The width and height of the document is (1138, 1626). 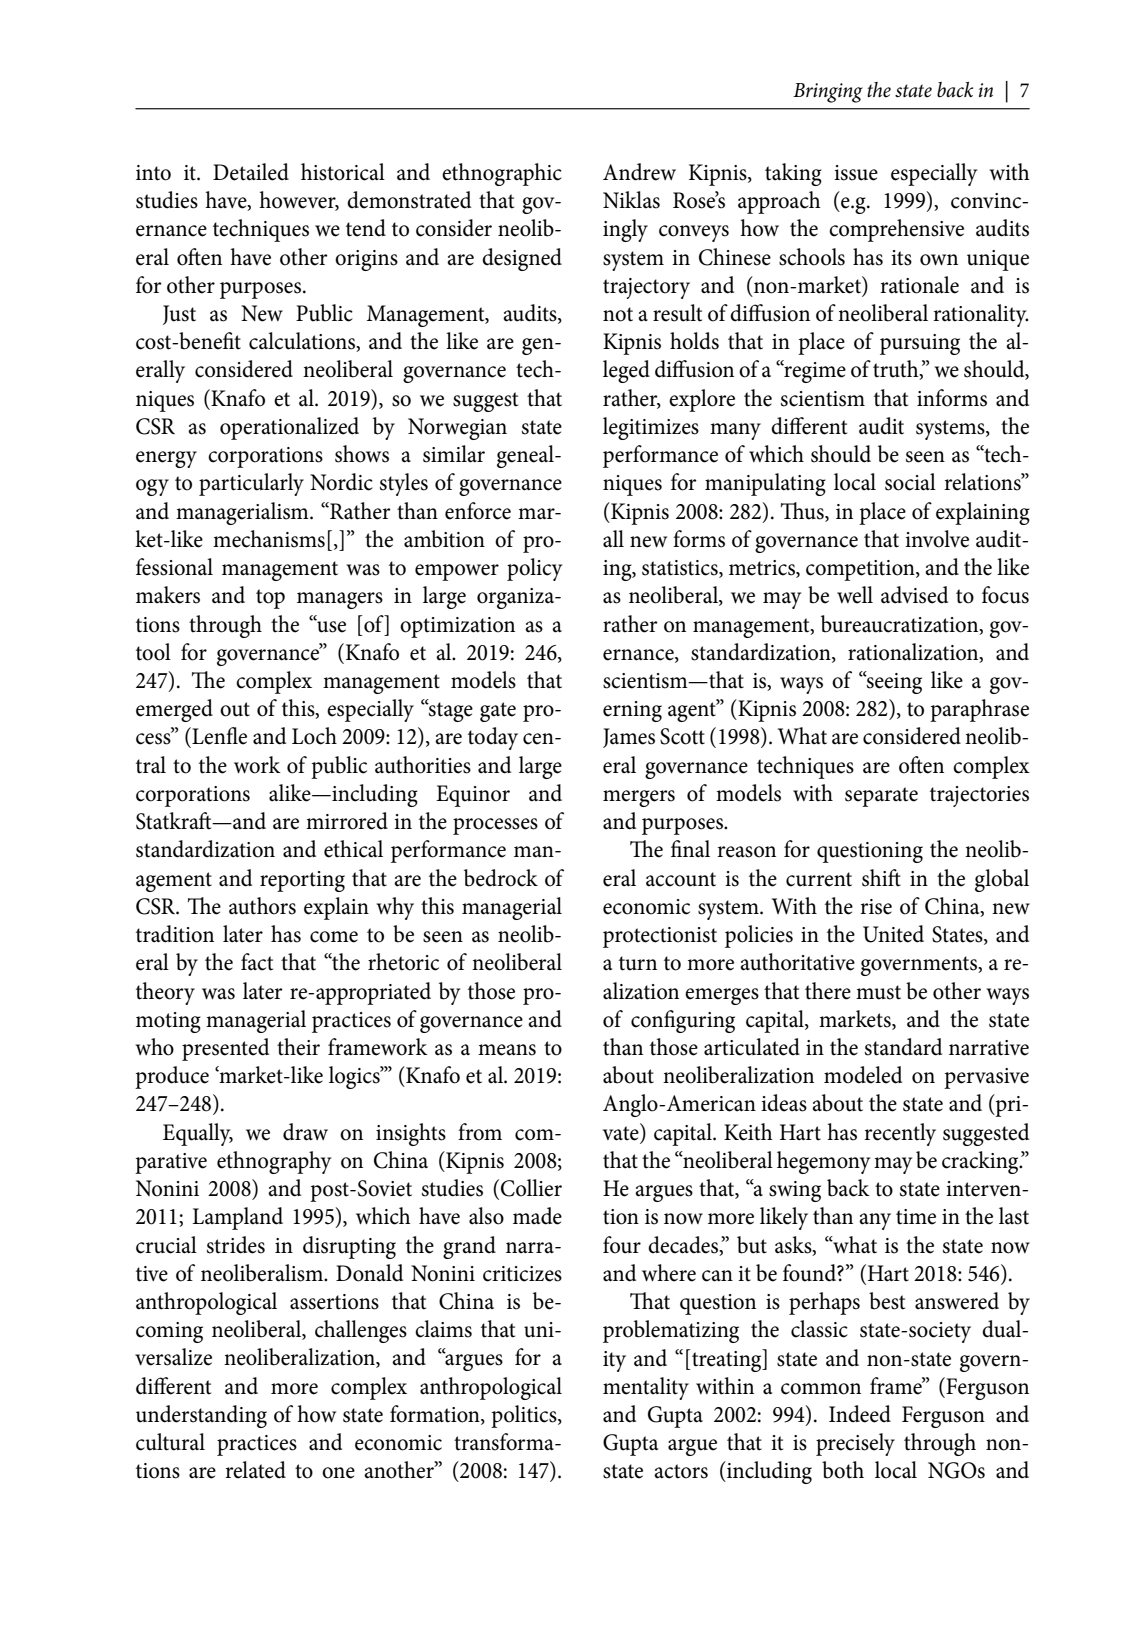 I want to click on related, so click(x=255, y=1470).
